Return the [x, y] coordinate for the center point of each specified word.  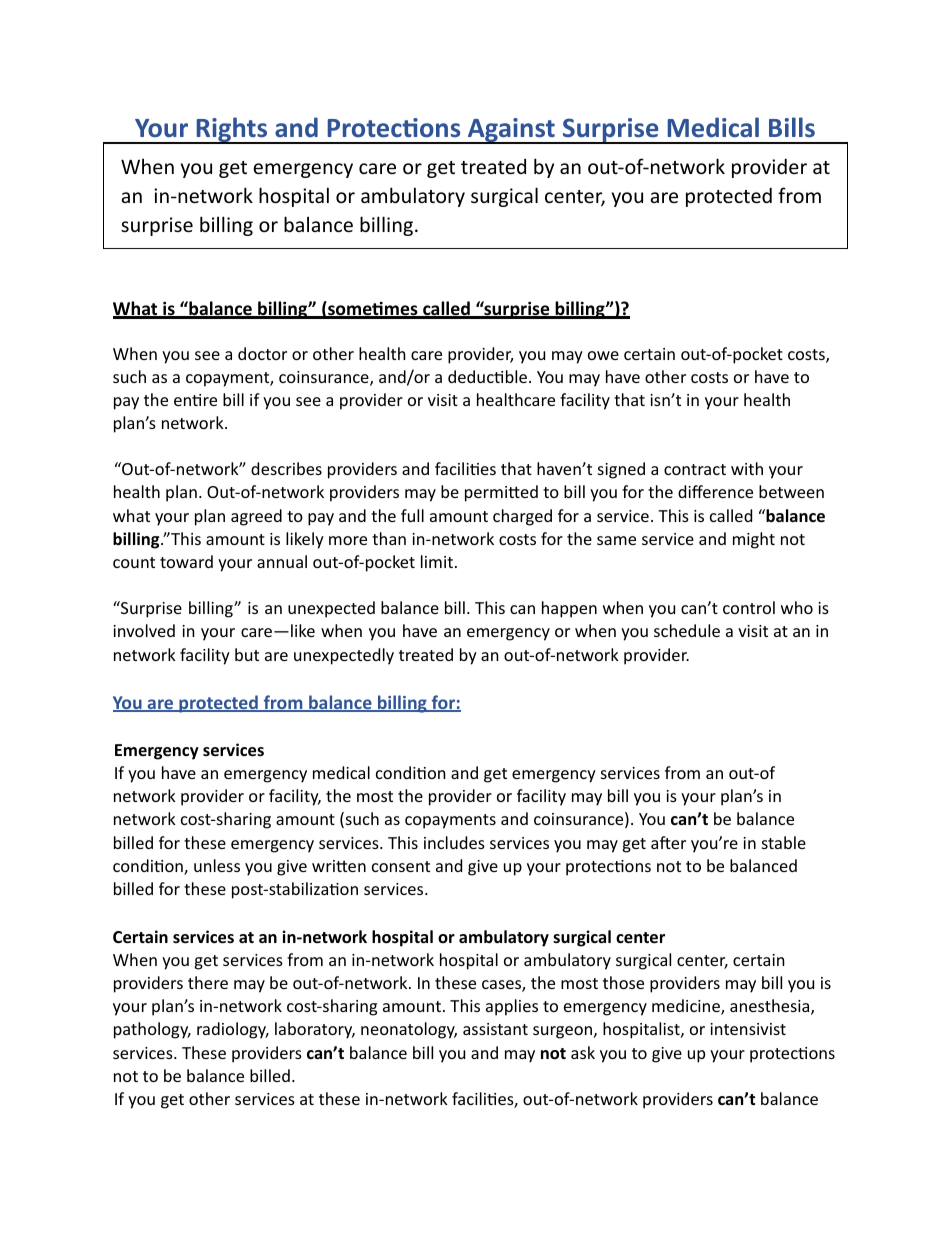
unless [217, 865]
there [208, 982]
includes [454, 842]
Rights [232, 130]
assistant [495, 1029]
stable [784, 842]
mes [401, 311]
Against [511, 131]
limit [437, 561]
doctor [262, 353]
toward [186, 561]
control [749, 607]
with [747, 468]
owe [603, 355]
